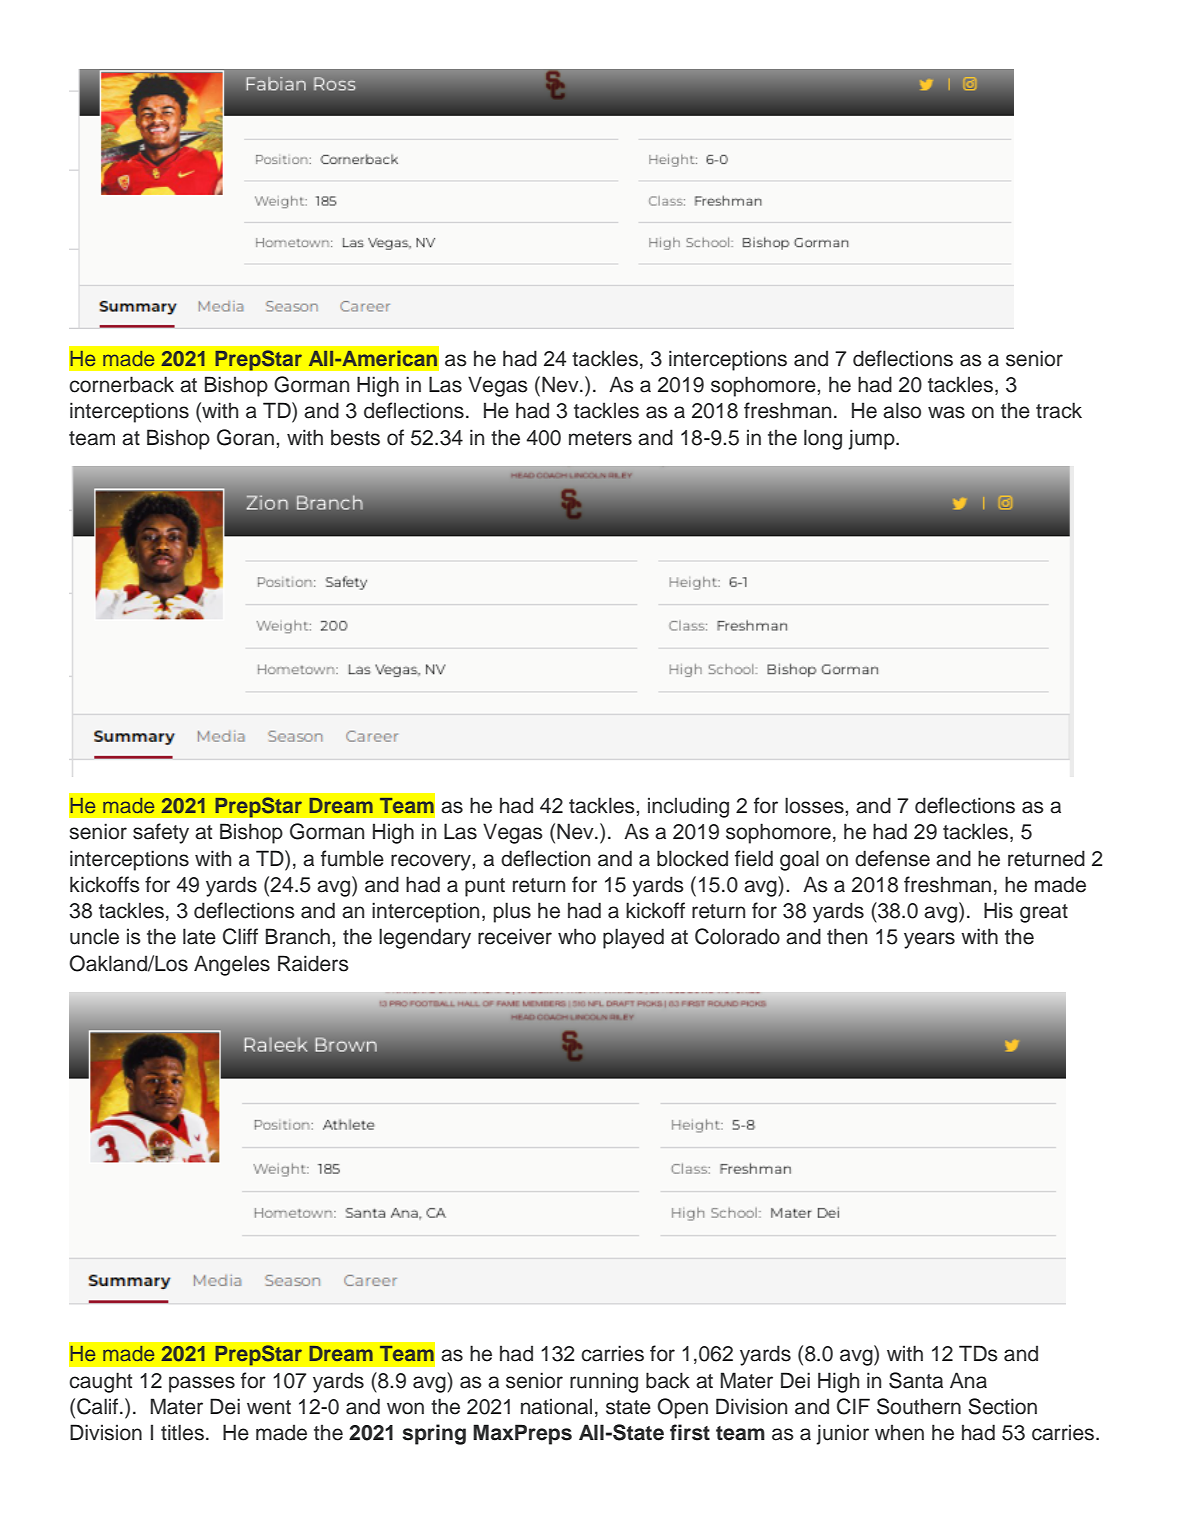 This screenshot has height=1523, width=1177. I want to click on passes, so click(202, 1384).
